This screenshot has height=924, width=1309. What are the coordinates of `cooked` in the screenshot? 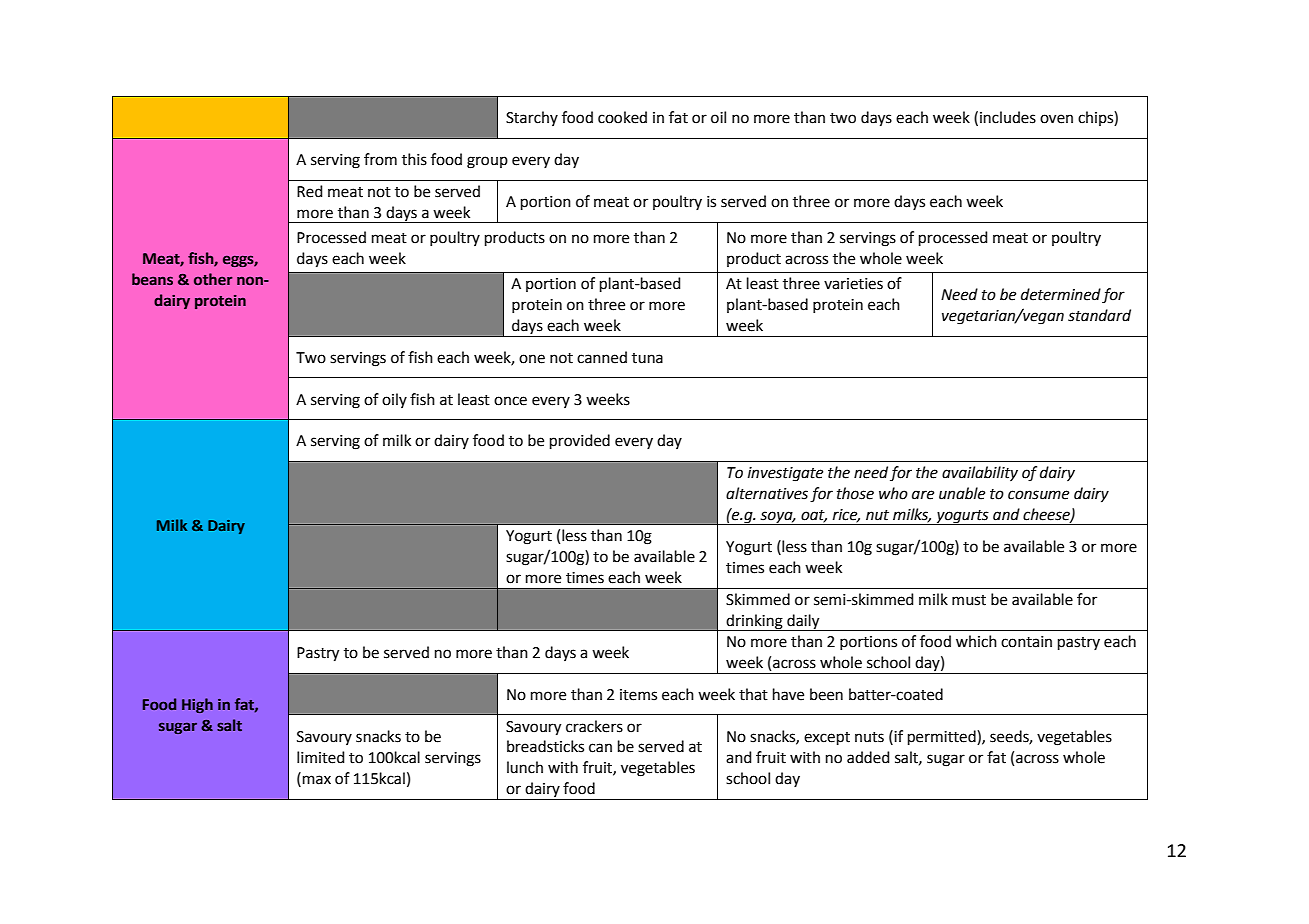 It's located at (622, 117).
